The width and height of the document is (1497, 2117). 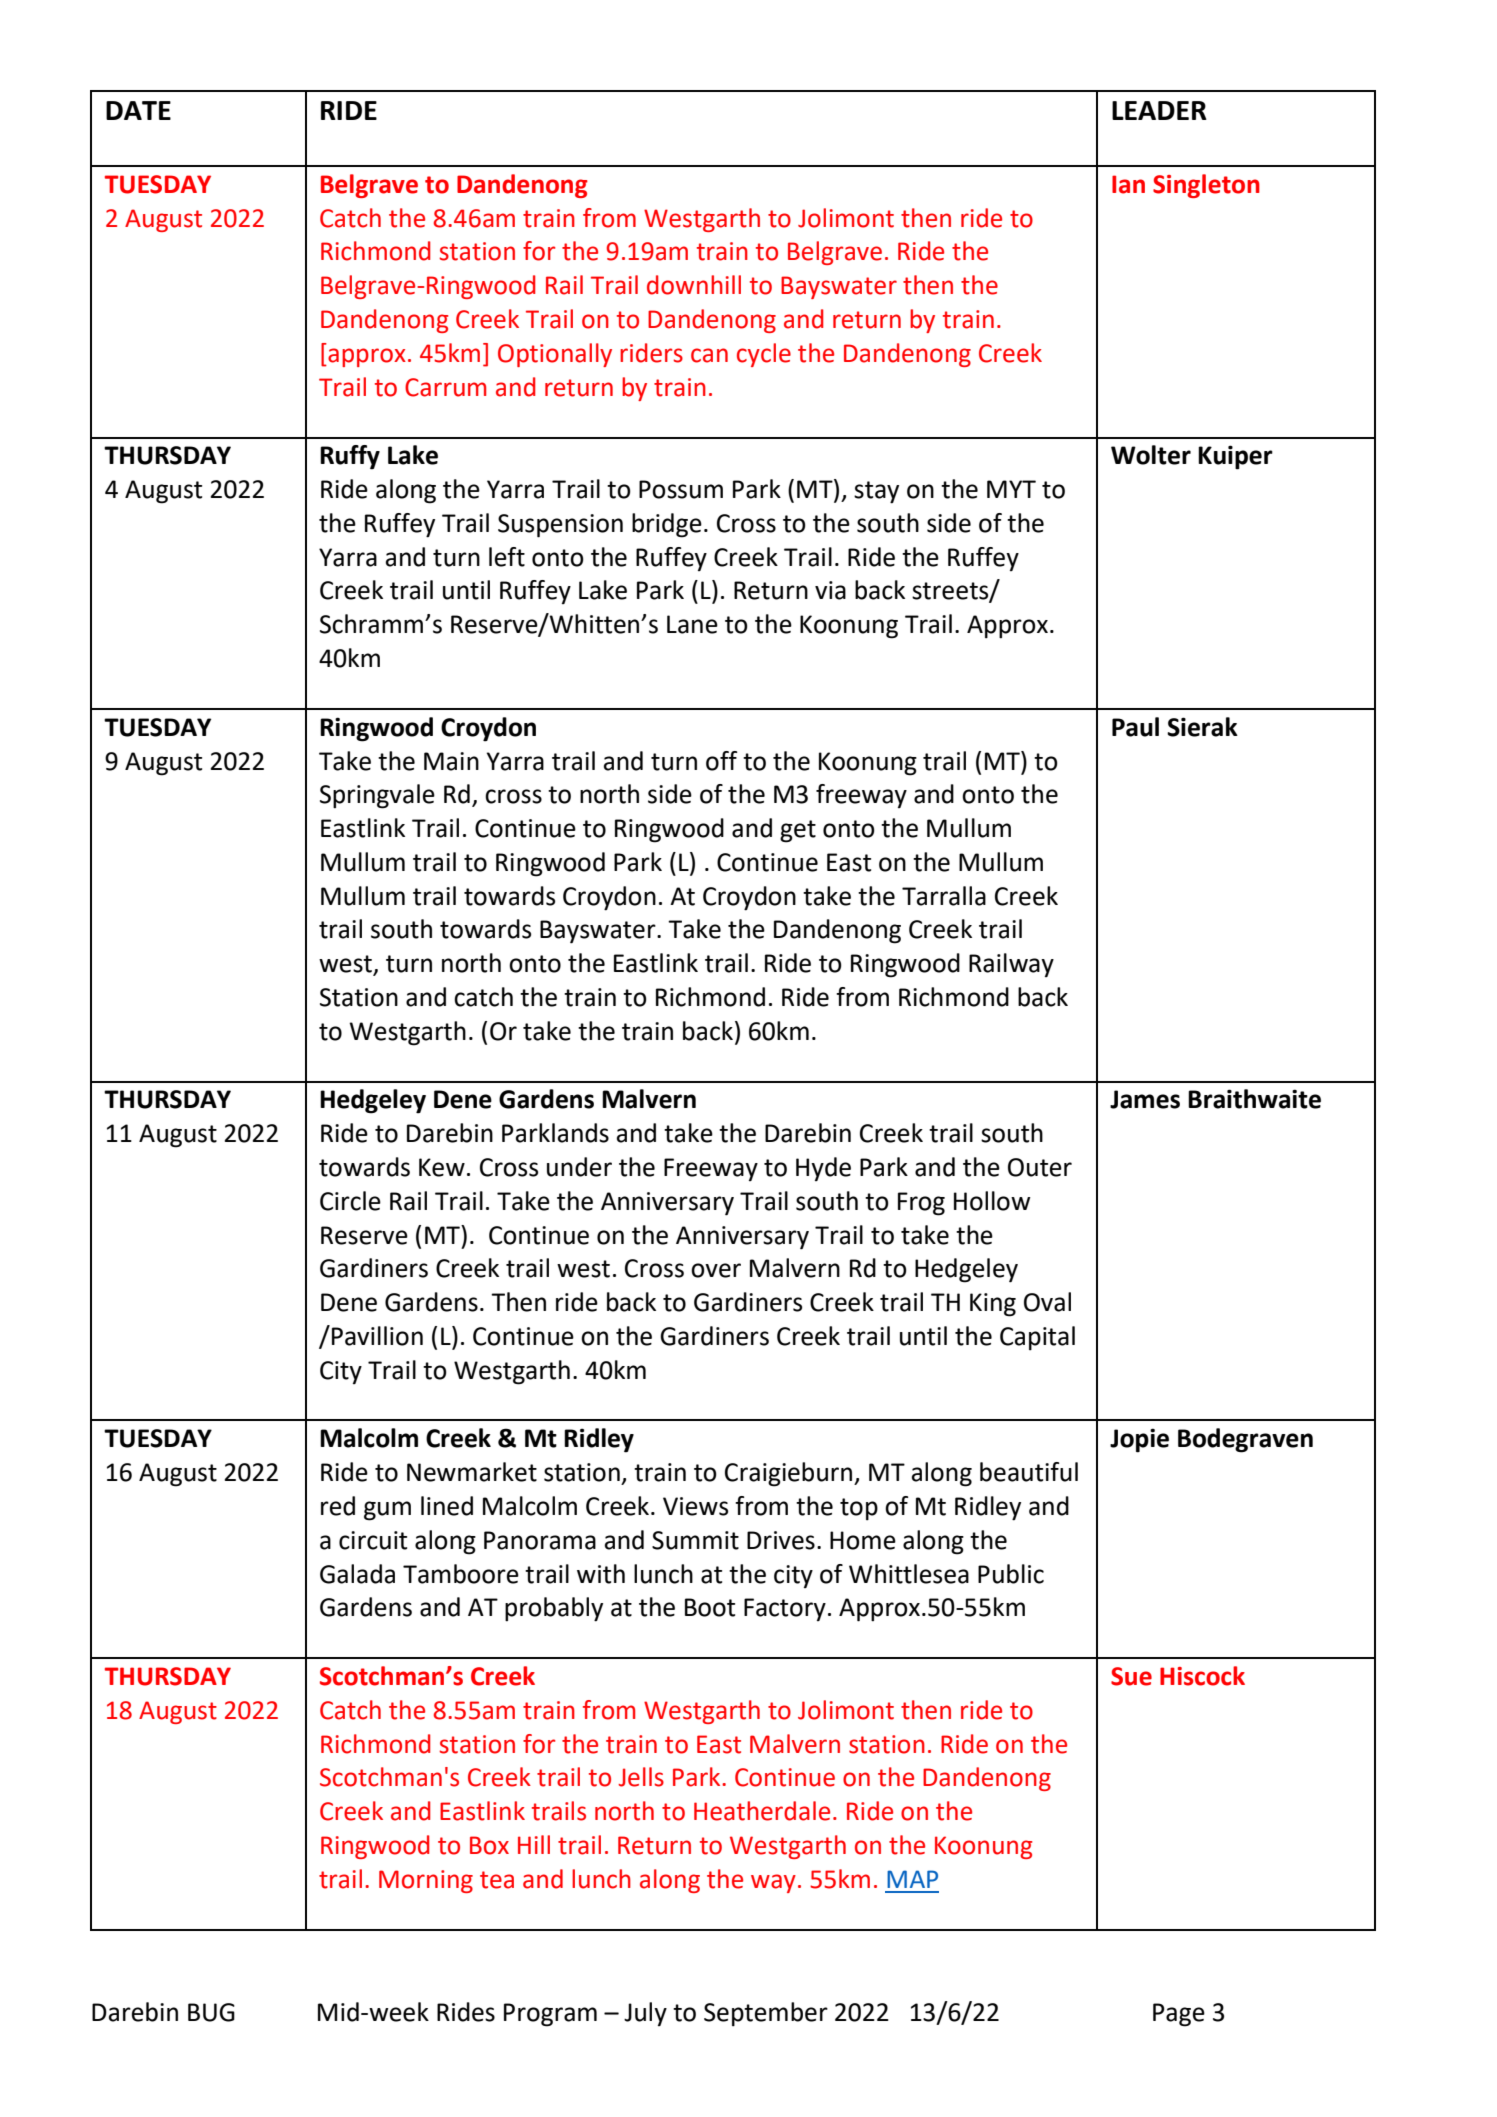 I want to click on July, so click(x=645, y=2014).
